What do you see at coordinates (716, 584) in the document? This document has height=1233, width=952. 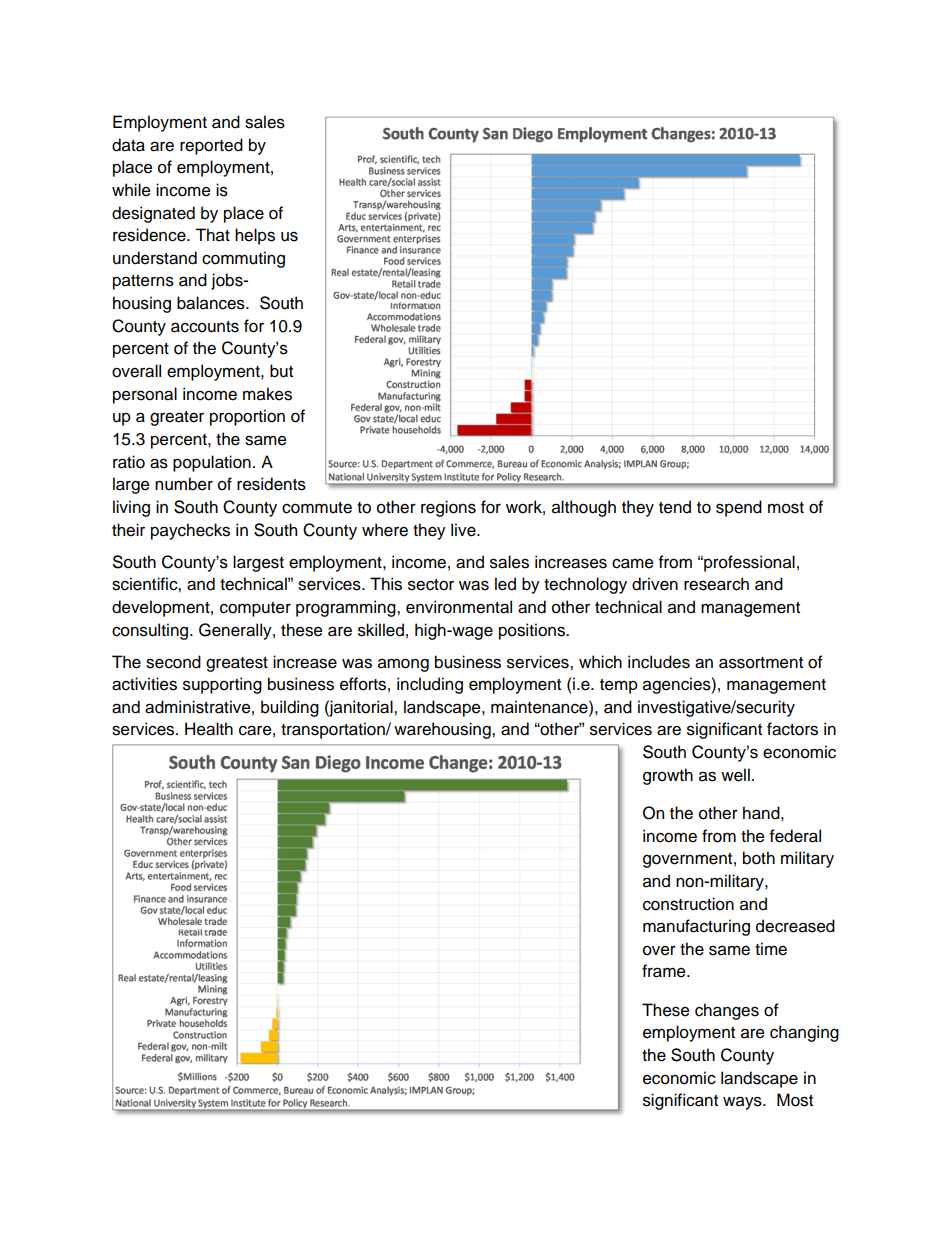 I see `research` at bounding box center [716, 584].
